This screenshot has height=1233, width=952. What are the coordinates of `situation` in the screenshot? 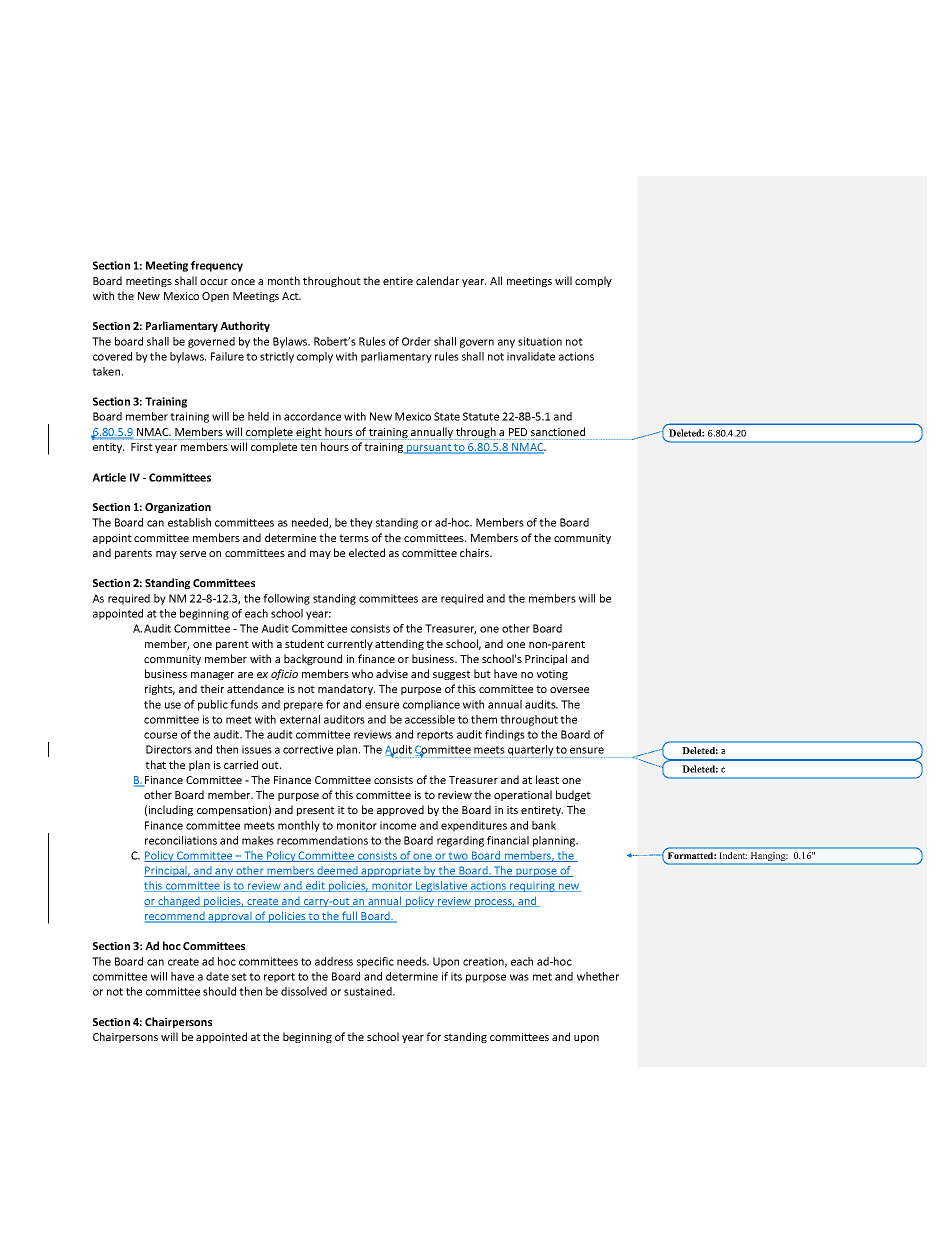 It's located at (540, 341).
